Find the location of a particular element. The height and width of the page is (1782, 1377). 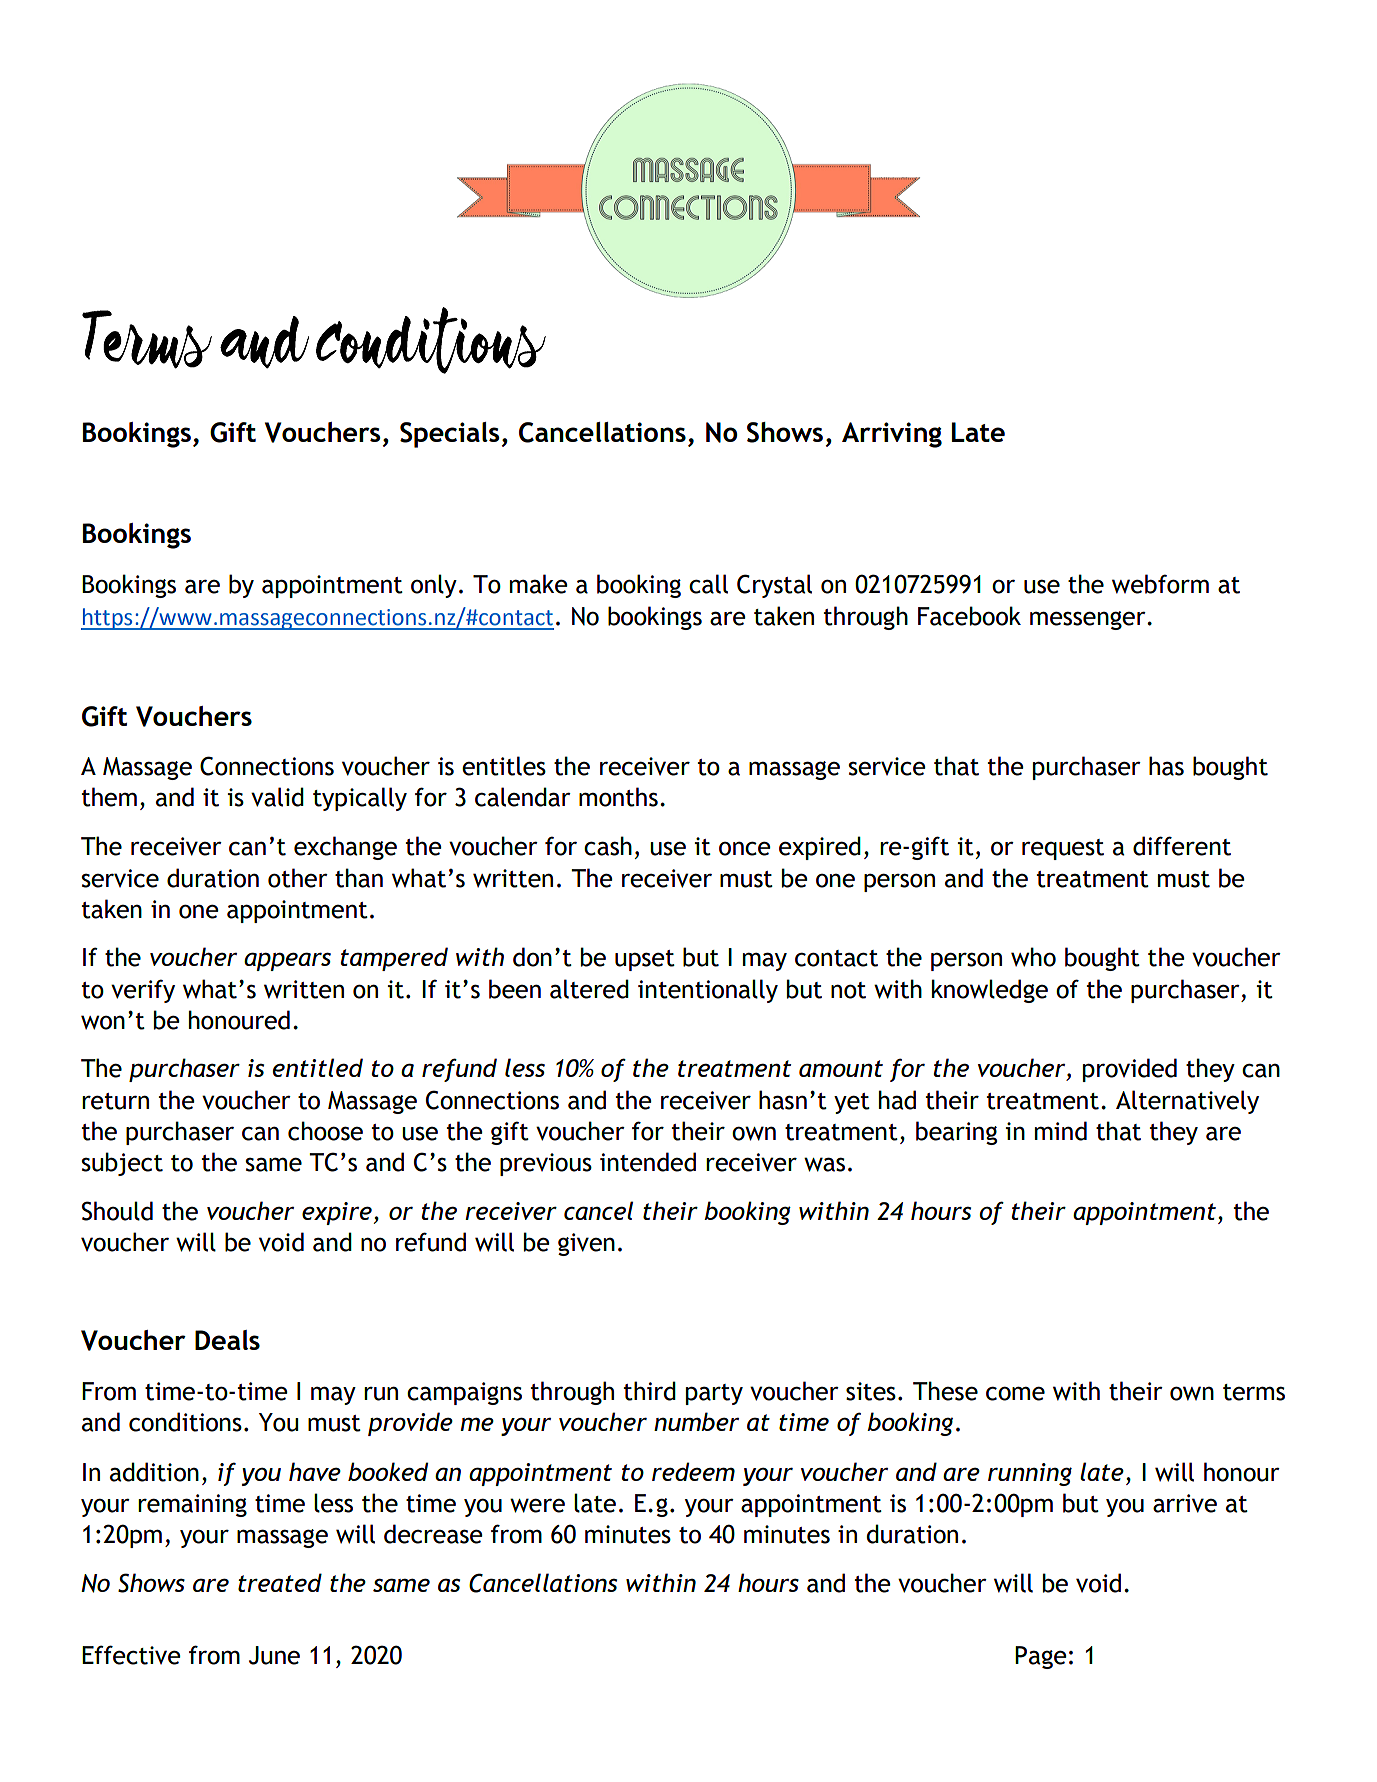

third is located at coordinates (650, 1391).
